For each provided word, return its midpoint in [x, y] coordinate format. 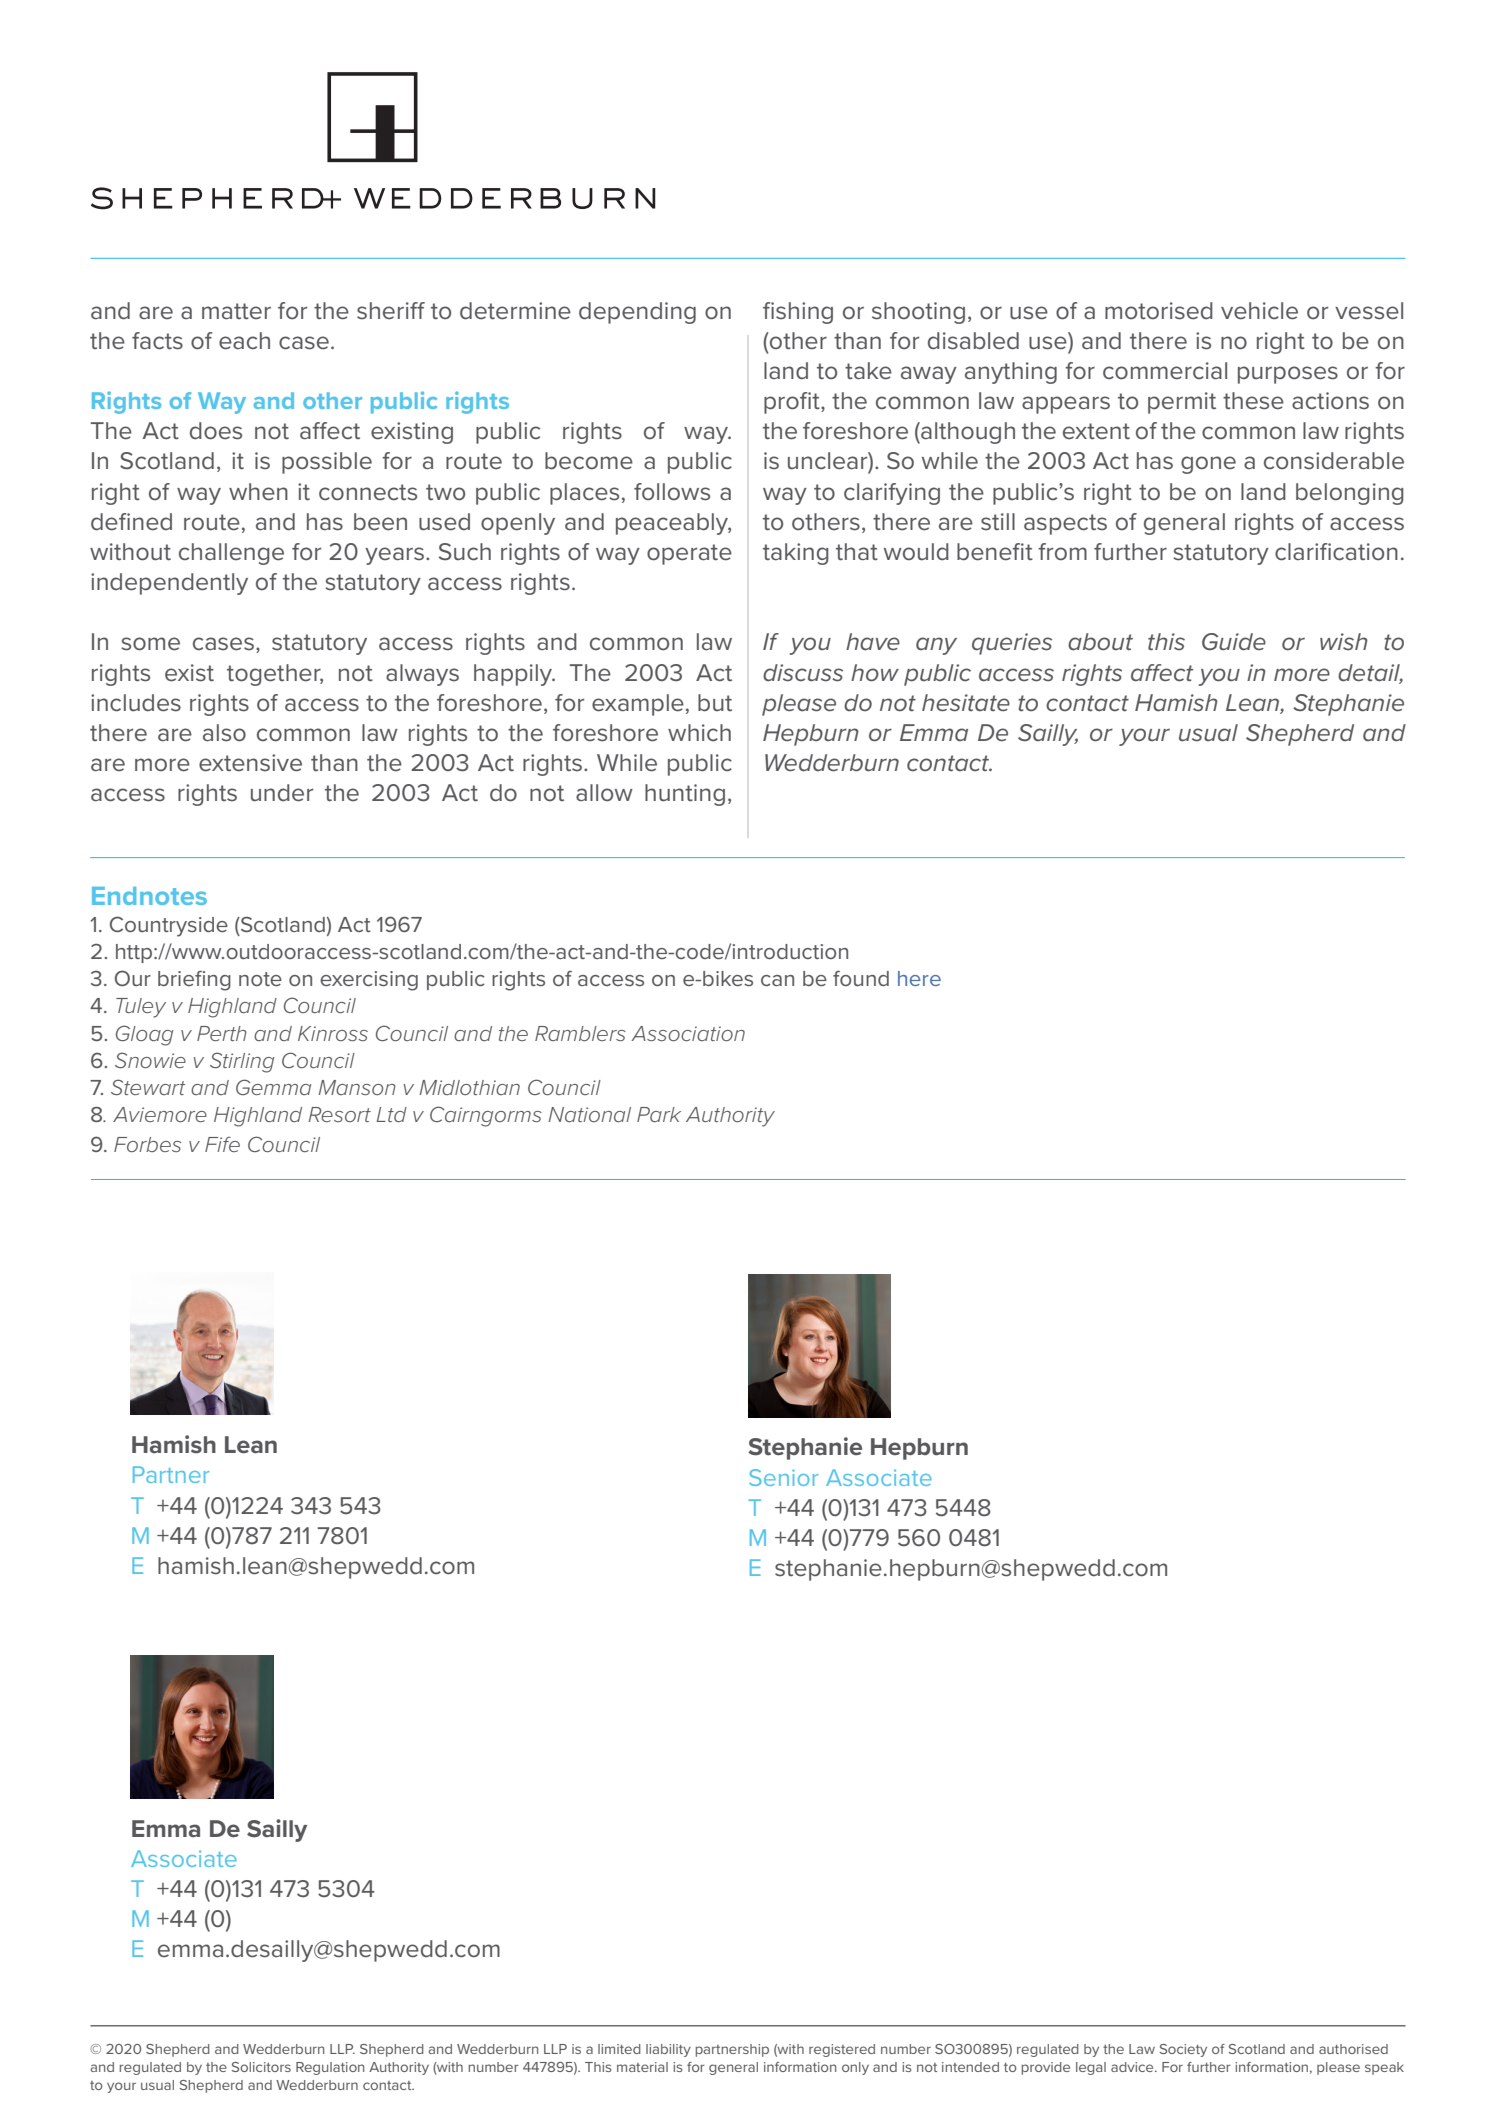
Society [1183, 2050]
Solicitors [261, 2067]
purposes [1288, 375]
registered [842, 2050]
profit [793, 403]
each [244, 341]
